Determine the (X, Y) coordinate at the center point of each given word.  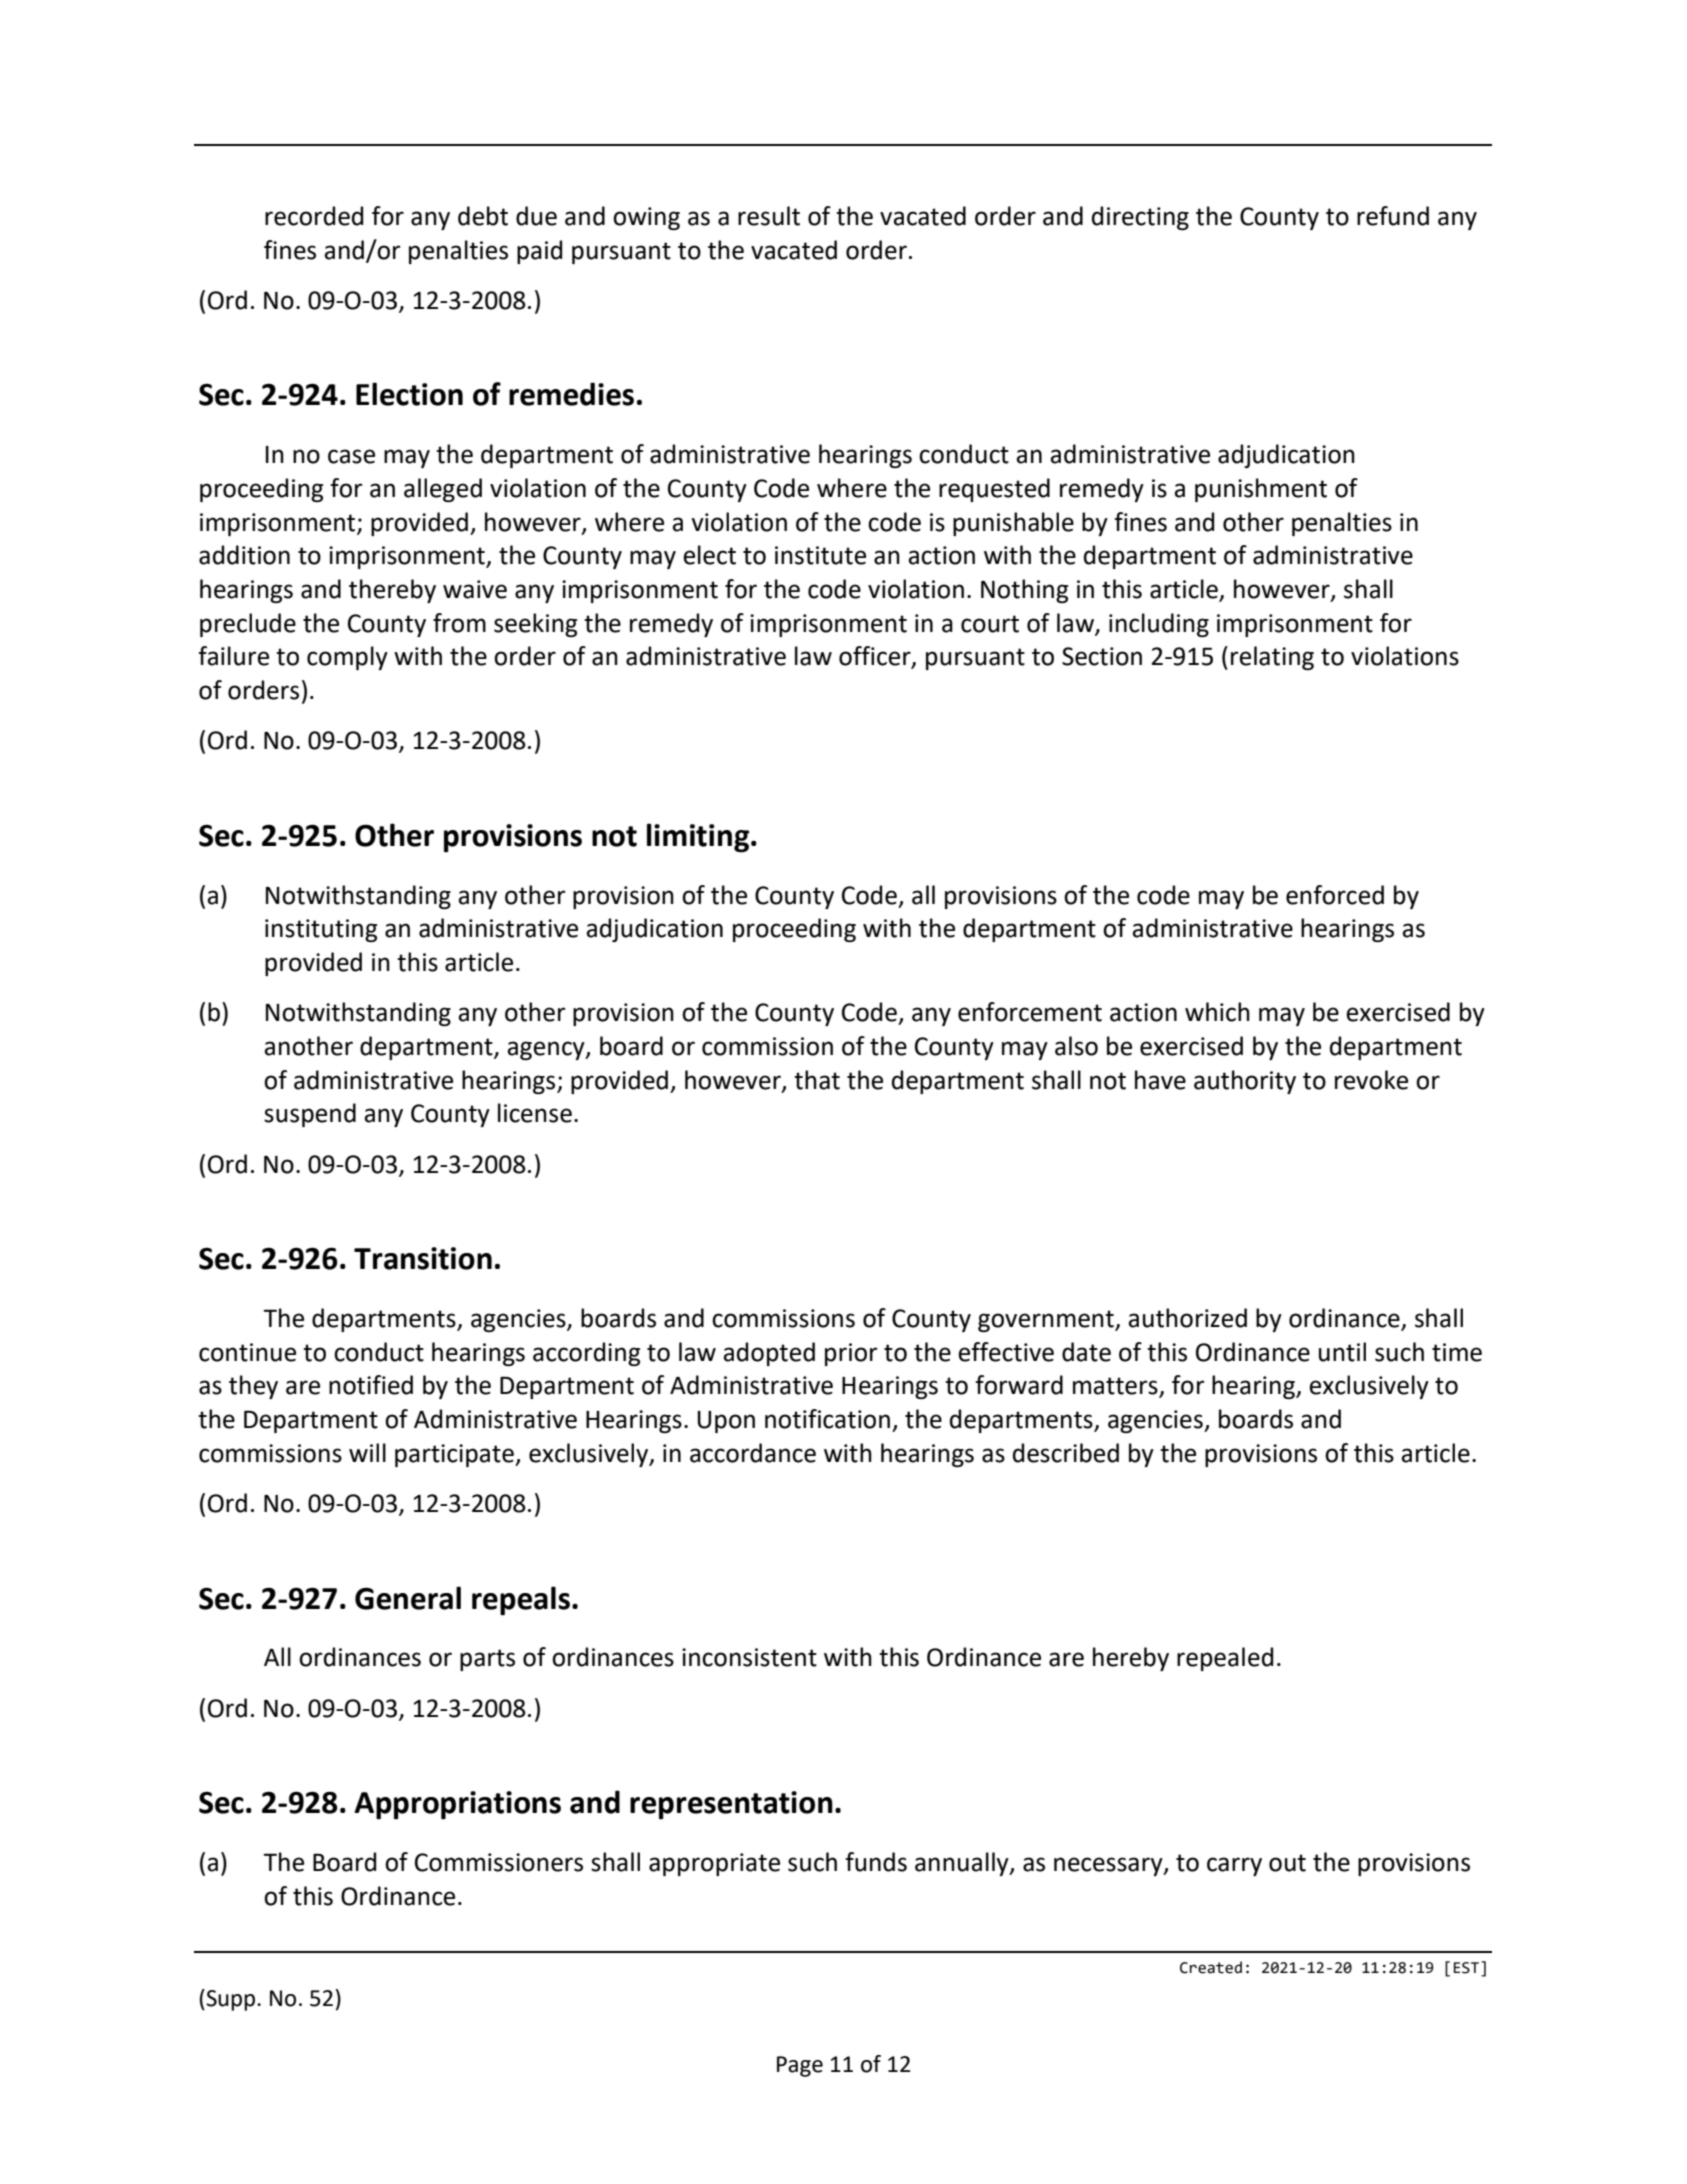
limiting (698, 838)
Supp (229, 2000)
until (1342, 1352)
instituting (321, 930)
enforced (1335, 895)
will (367, 1452)
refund (1393, 216)
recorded (314, 216)
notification (827, 1419)
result (769, 216)
